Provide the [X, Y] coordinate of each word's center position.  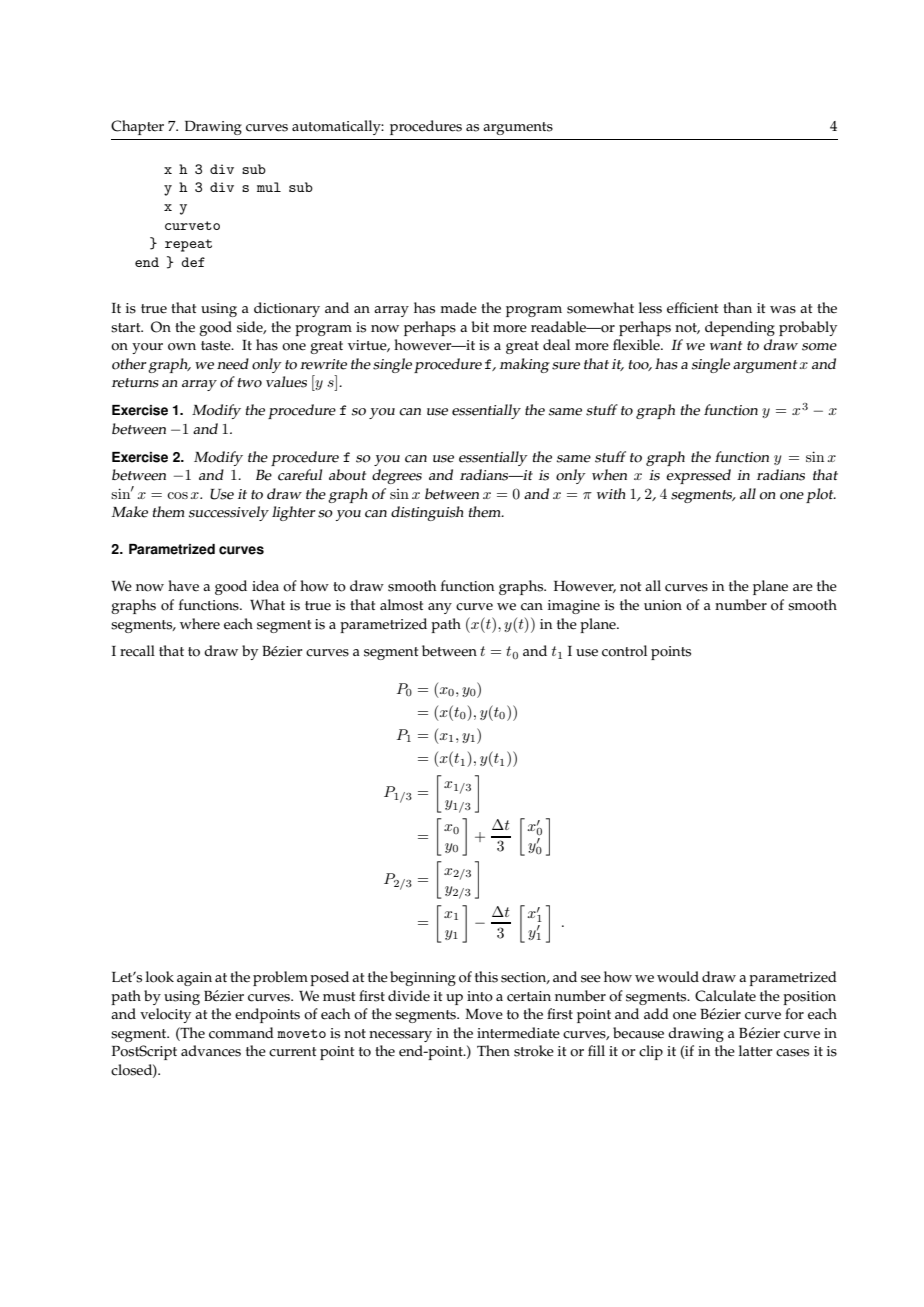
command [241, 1033]
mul [269, 187]
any [440, 608]
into [480, 996]
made [458, 308]
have [183, 586]
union [663, 605]
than [737, 307]
